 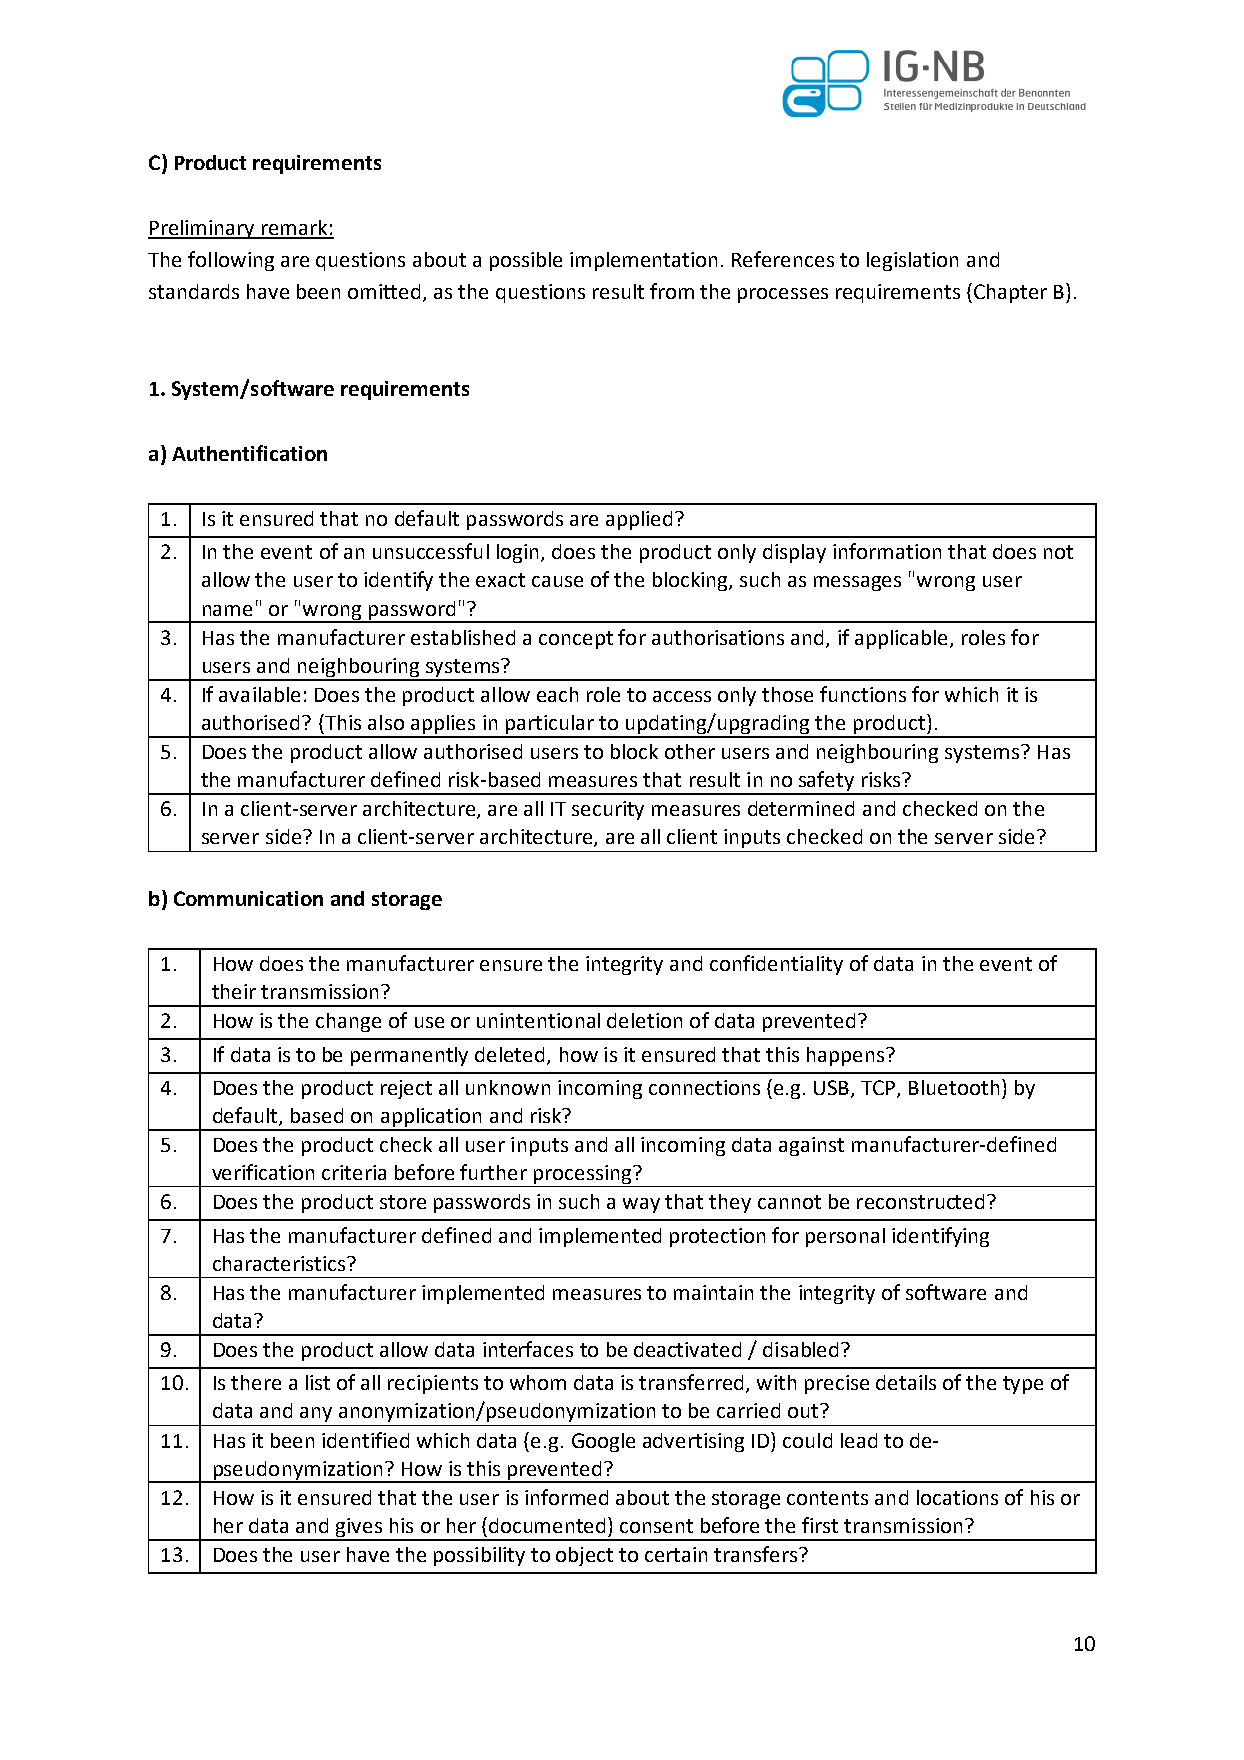 I want to click on processing, so click(x=583, y=1176).
